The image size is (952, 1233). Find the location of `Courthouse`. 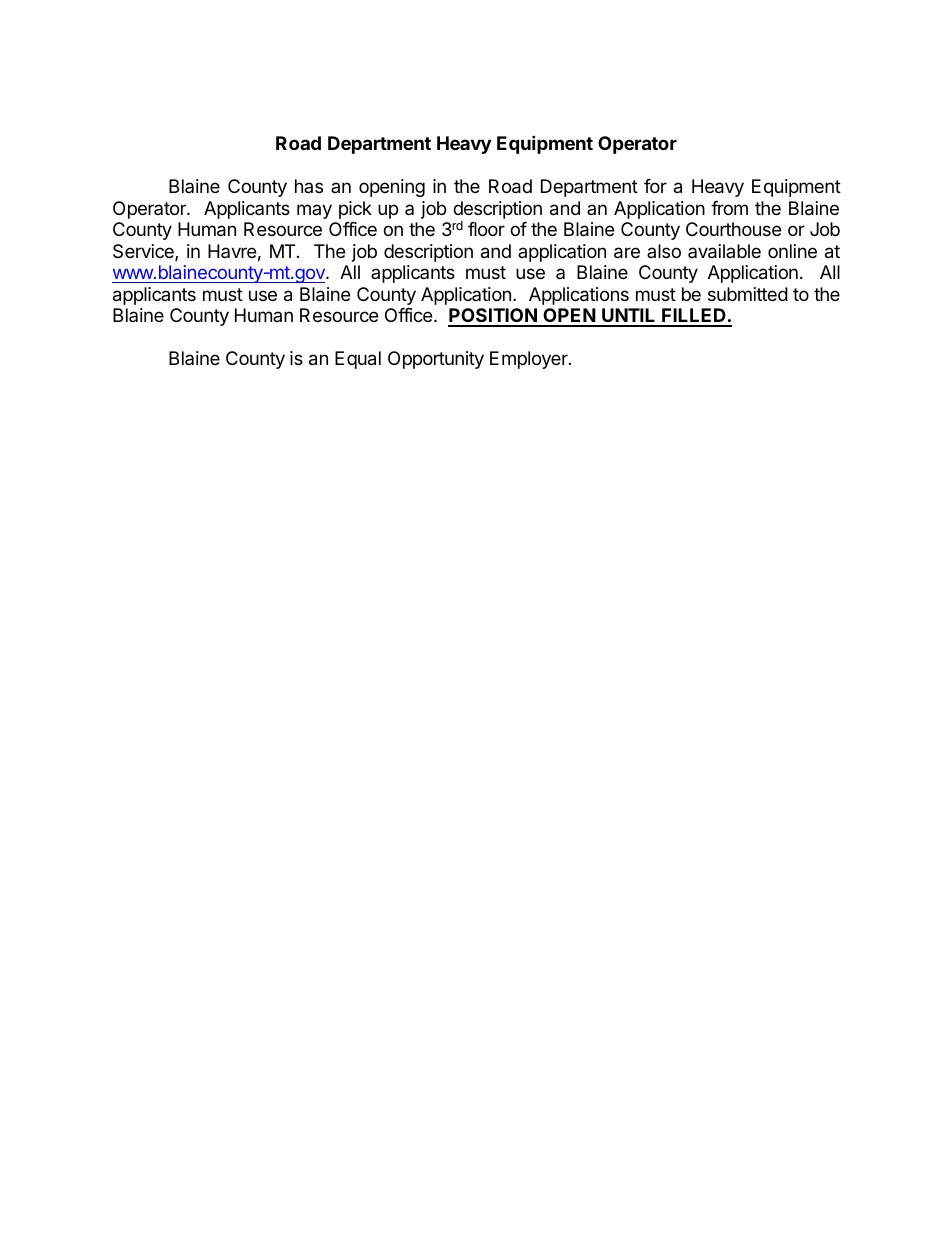

Courthouse is located at coordinates (733, 229).
